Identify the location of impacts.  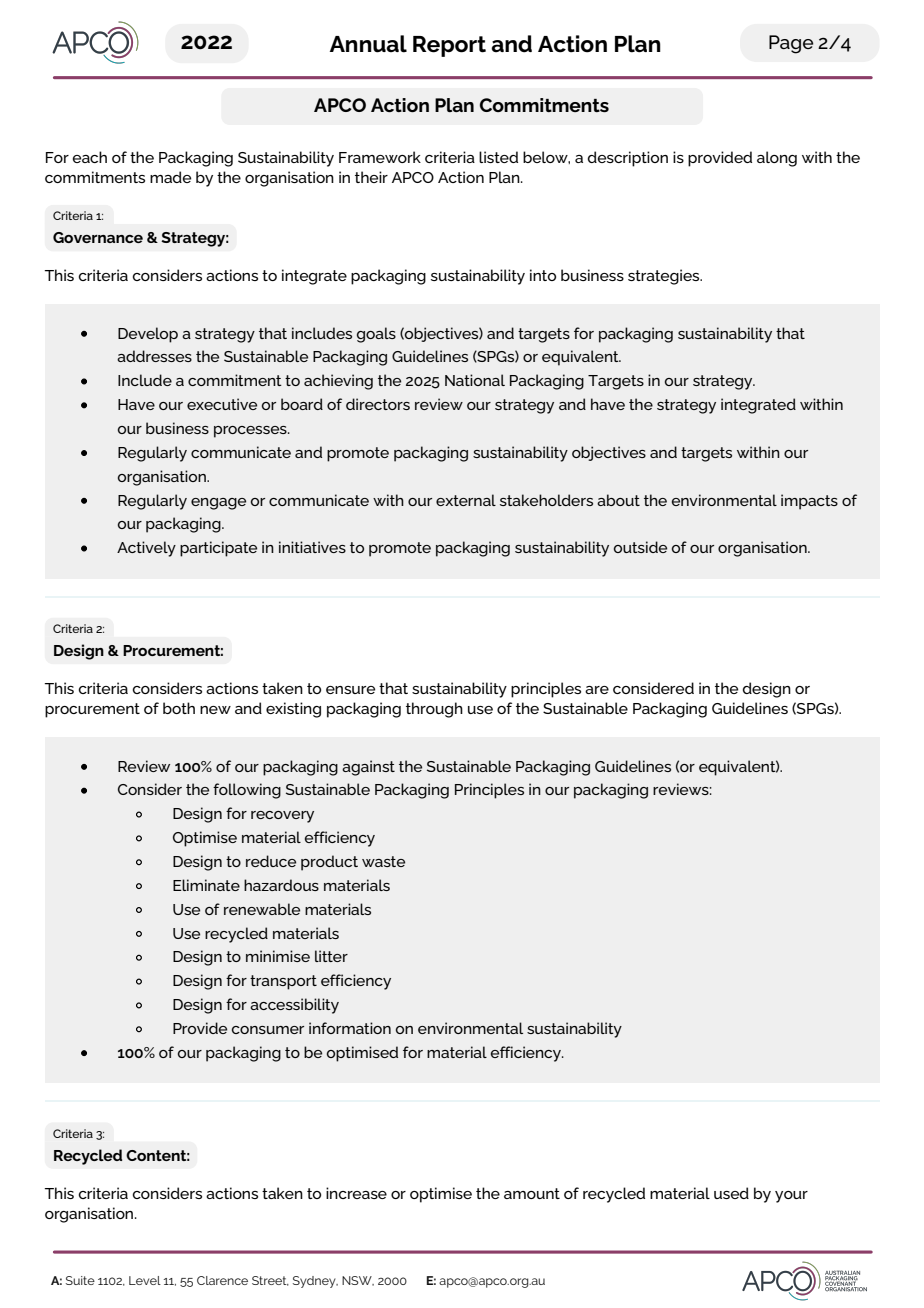
(809, 502).
